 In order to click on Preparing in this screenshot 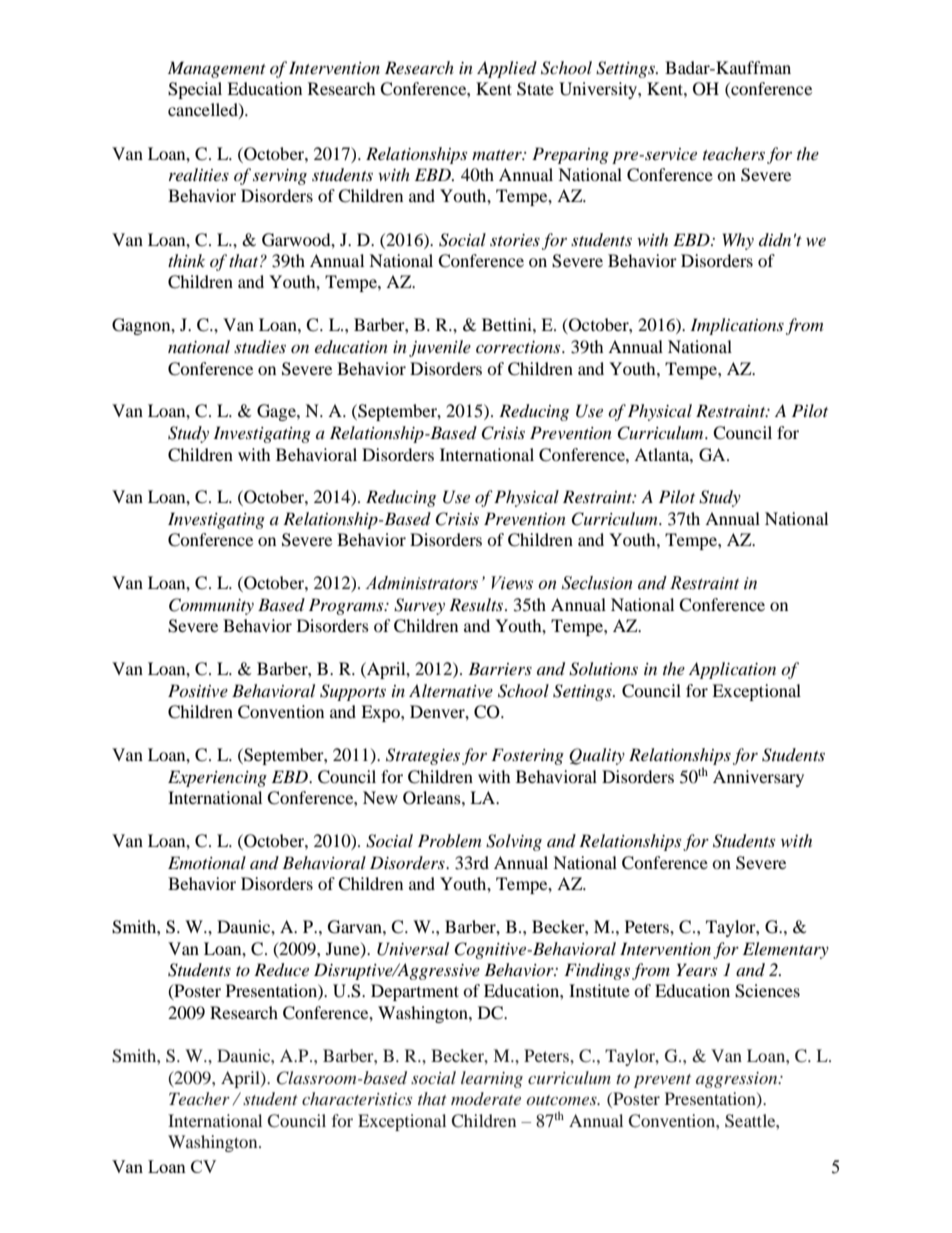, I will do `click(570, 155)`.
